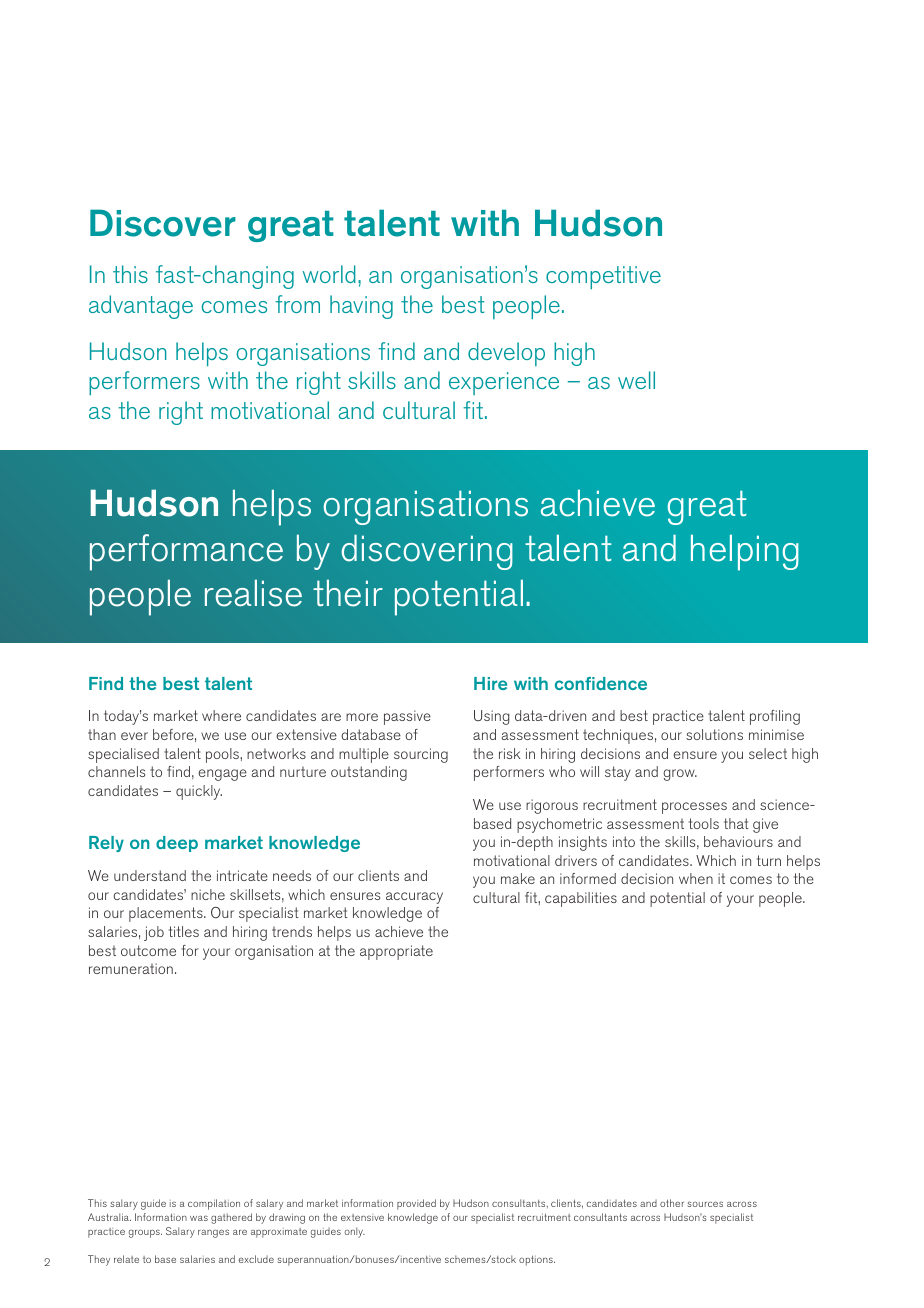 The height and width of the screenshot is (1308, 924). I want to click on competitive, so click(603, 277).
